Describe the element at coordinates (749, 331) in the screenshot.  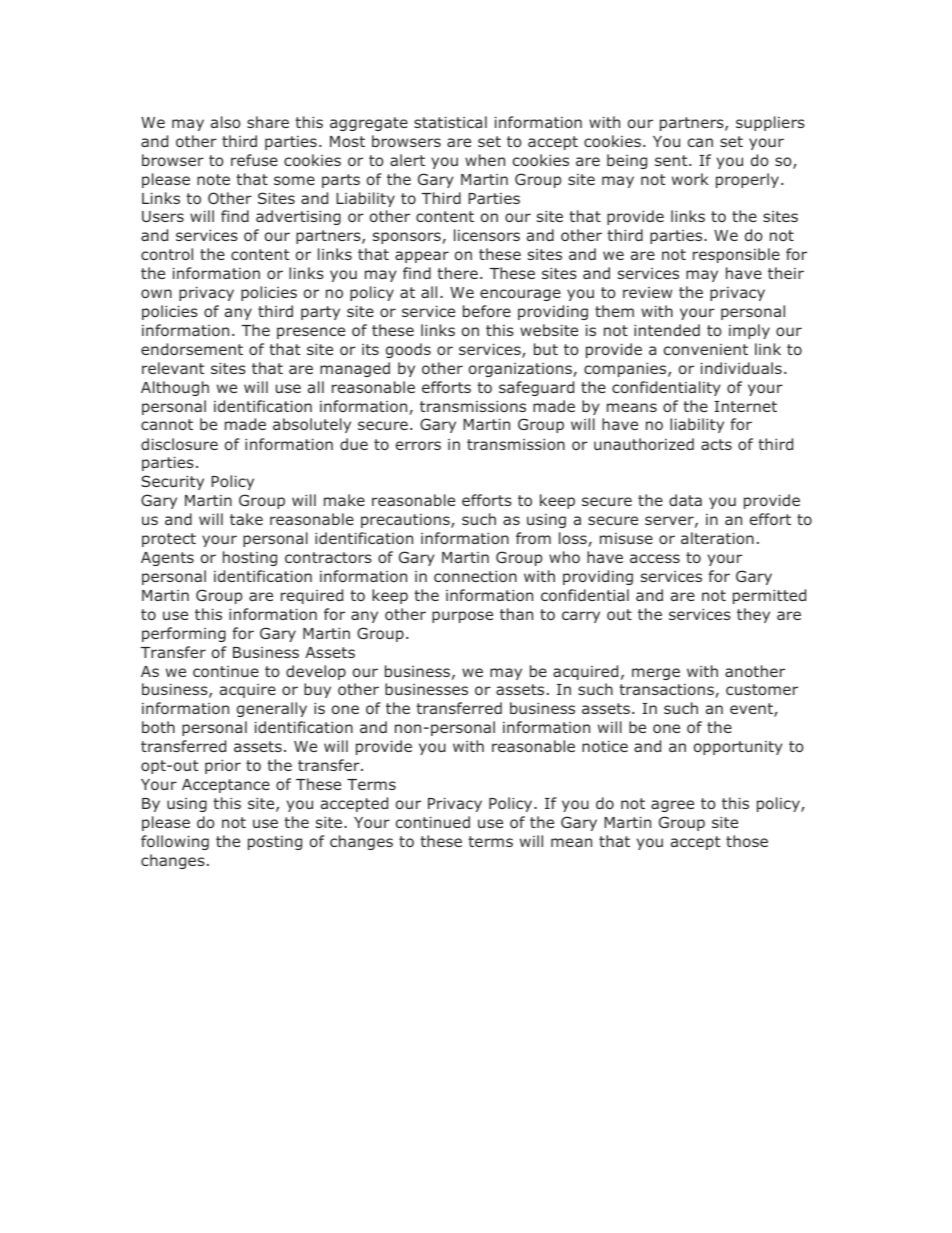
I see `imply` at that location.
